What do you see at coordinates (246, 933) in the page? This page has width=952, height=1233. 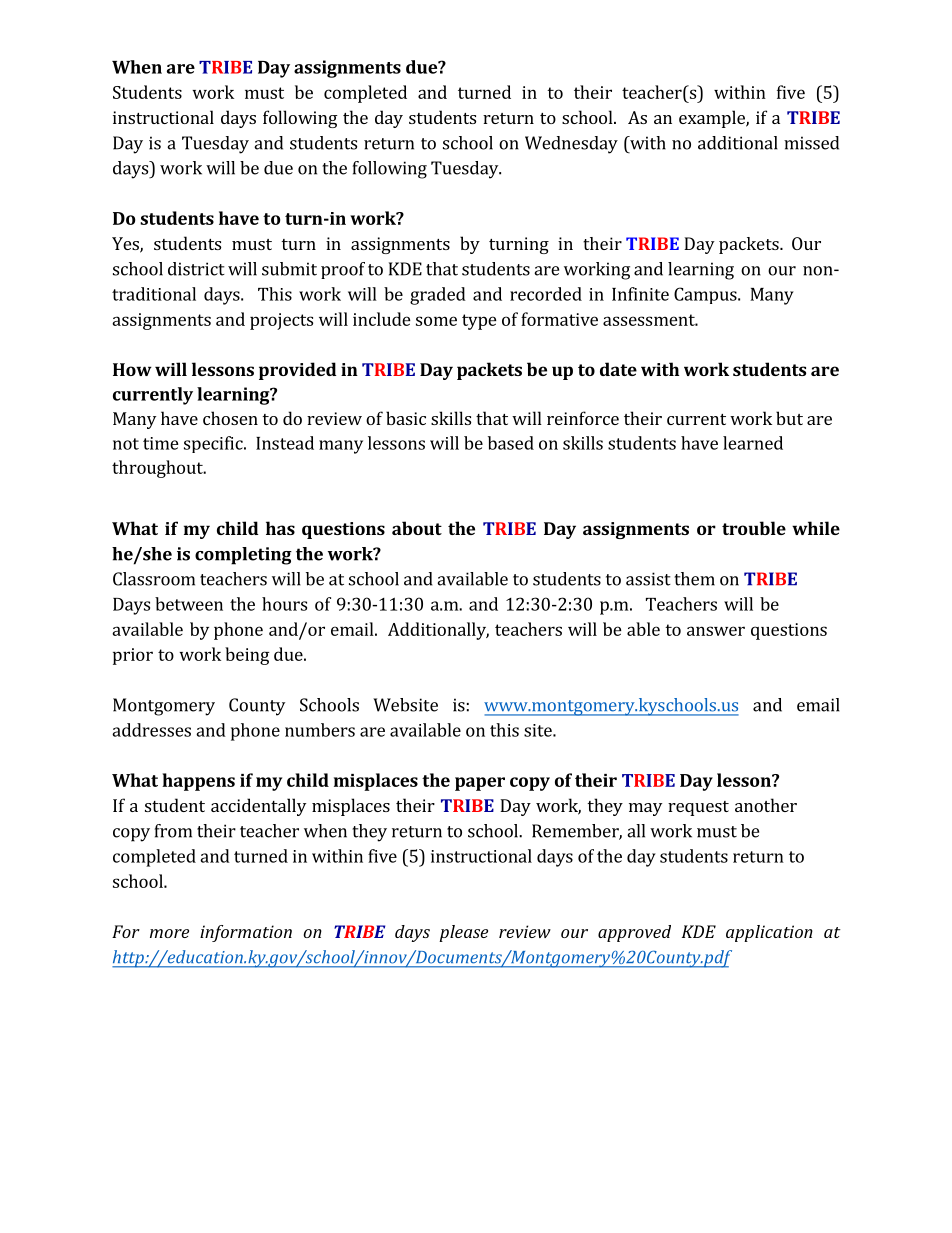 I see `information` at bounding box center [246, 933].
